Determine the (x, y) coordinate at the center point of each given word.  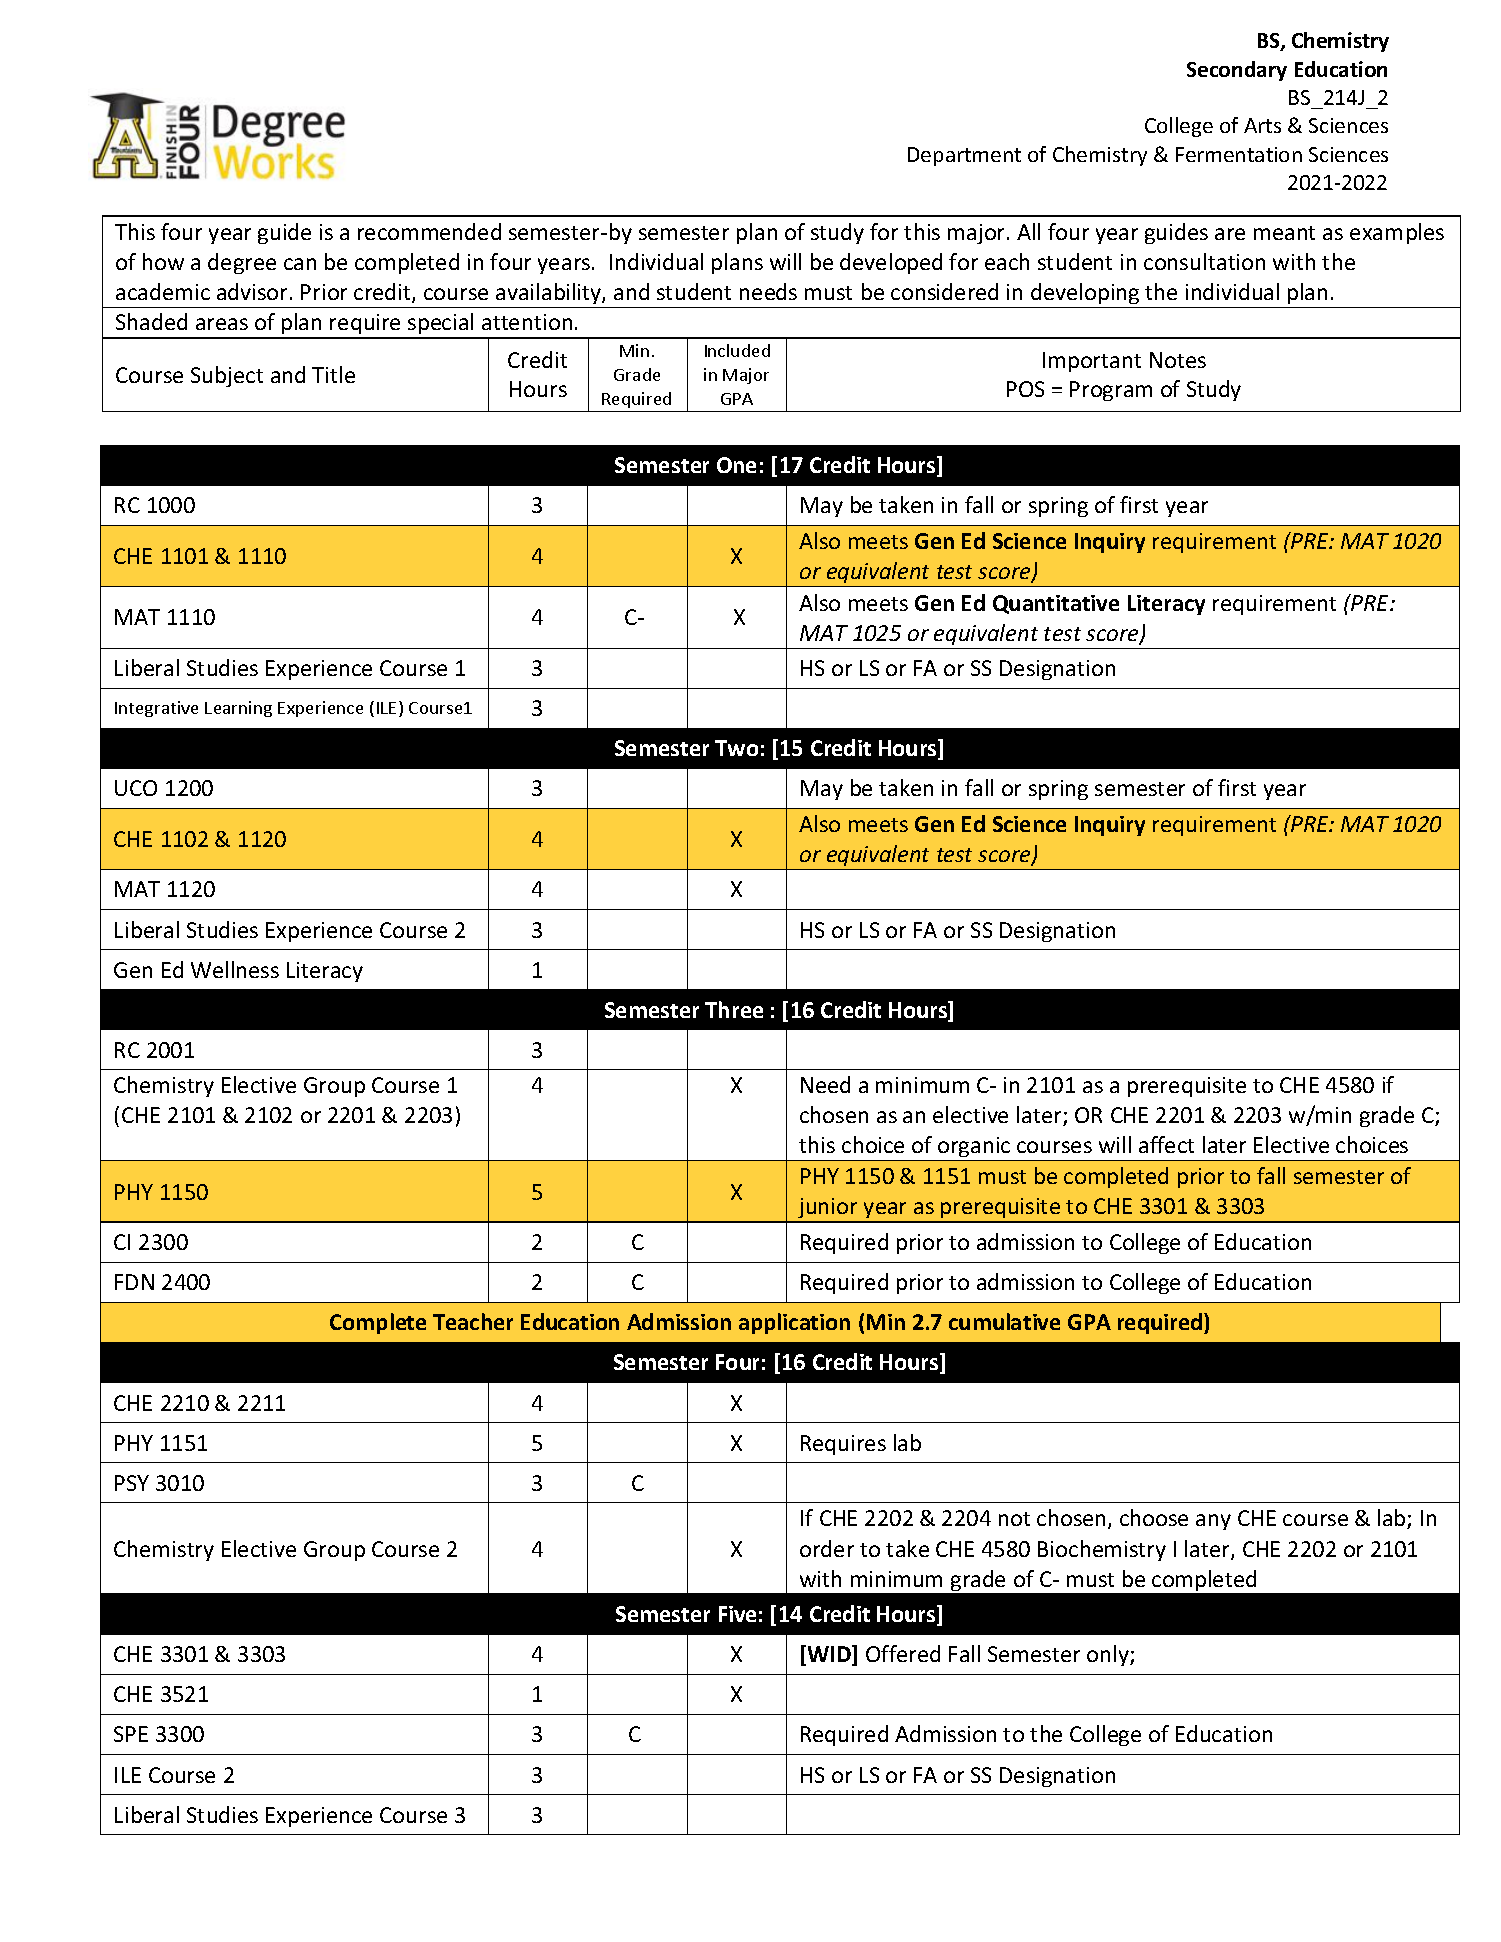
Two (736, 748)
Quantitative (1056, 604)
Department (964, 156)
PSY (132, 1483)
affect (1166, 1144)
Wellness (235, 969)
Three (734, 1009)
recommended (429, 231)
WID (829, 1655)
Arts (1262, 125)
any (1213, 1522)
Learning (238, 709)
